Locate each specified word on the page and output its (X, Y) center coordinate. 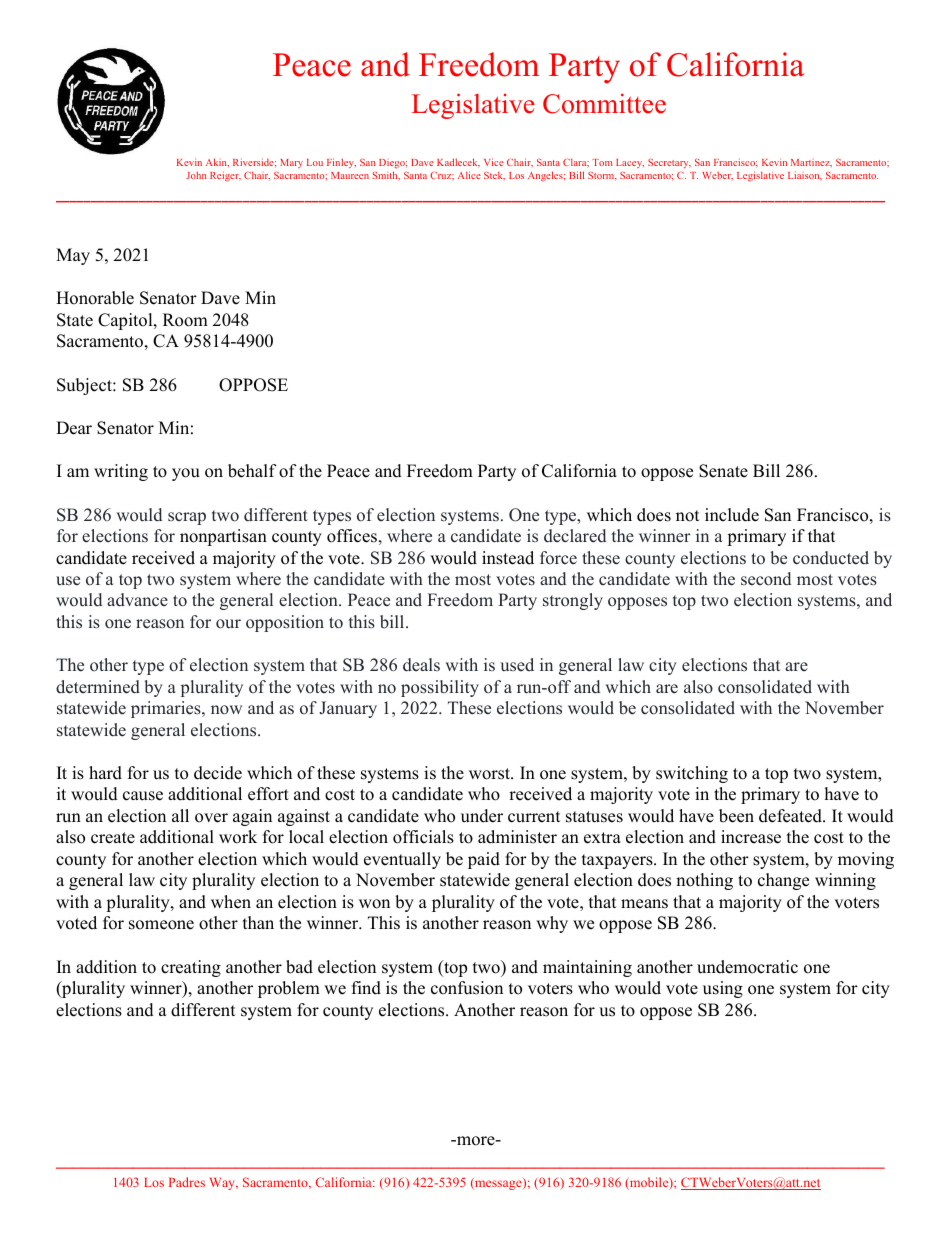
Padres (187, 1182)
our (228, 624)
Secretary (669, 163)
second (766, 579)
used (517, 665)
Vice (494, 162)
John (196, 175)
